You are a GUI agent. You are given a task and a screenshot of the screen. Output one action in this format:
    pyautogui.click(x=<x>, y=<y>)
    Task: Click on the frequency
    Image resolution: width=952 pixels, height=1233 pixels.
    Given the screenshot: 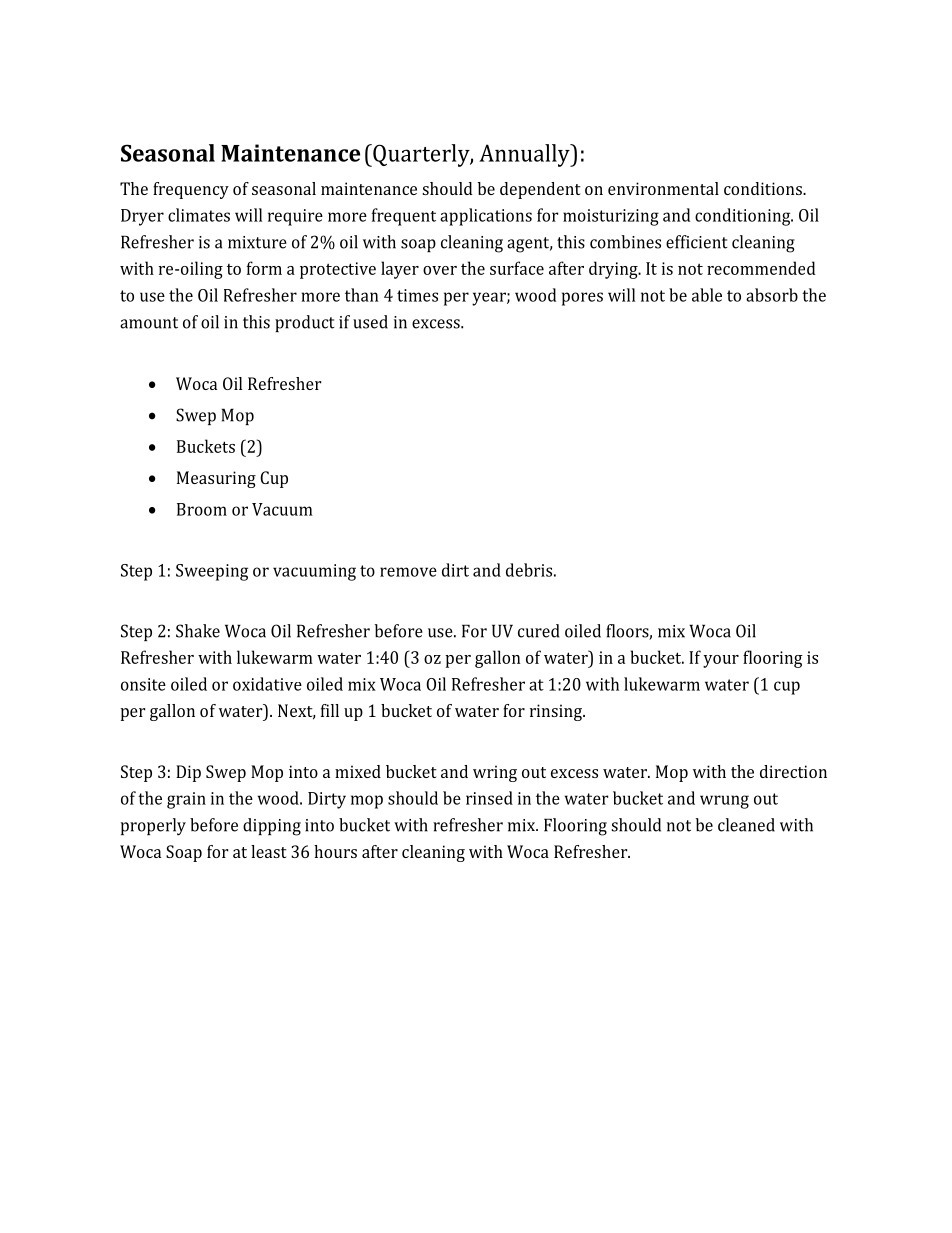 What is the action you would take?
    pyautogui.click(x=191, y=190)
